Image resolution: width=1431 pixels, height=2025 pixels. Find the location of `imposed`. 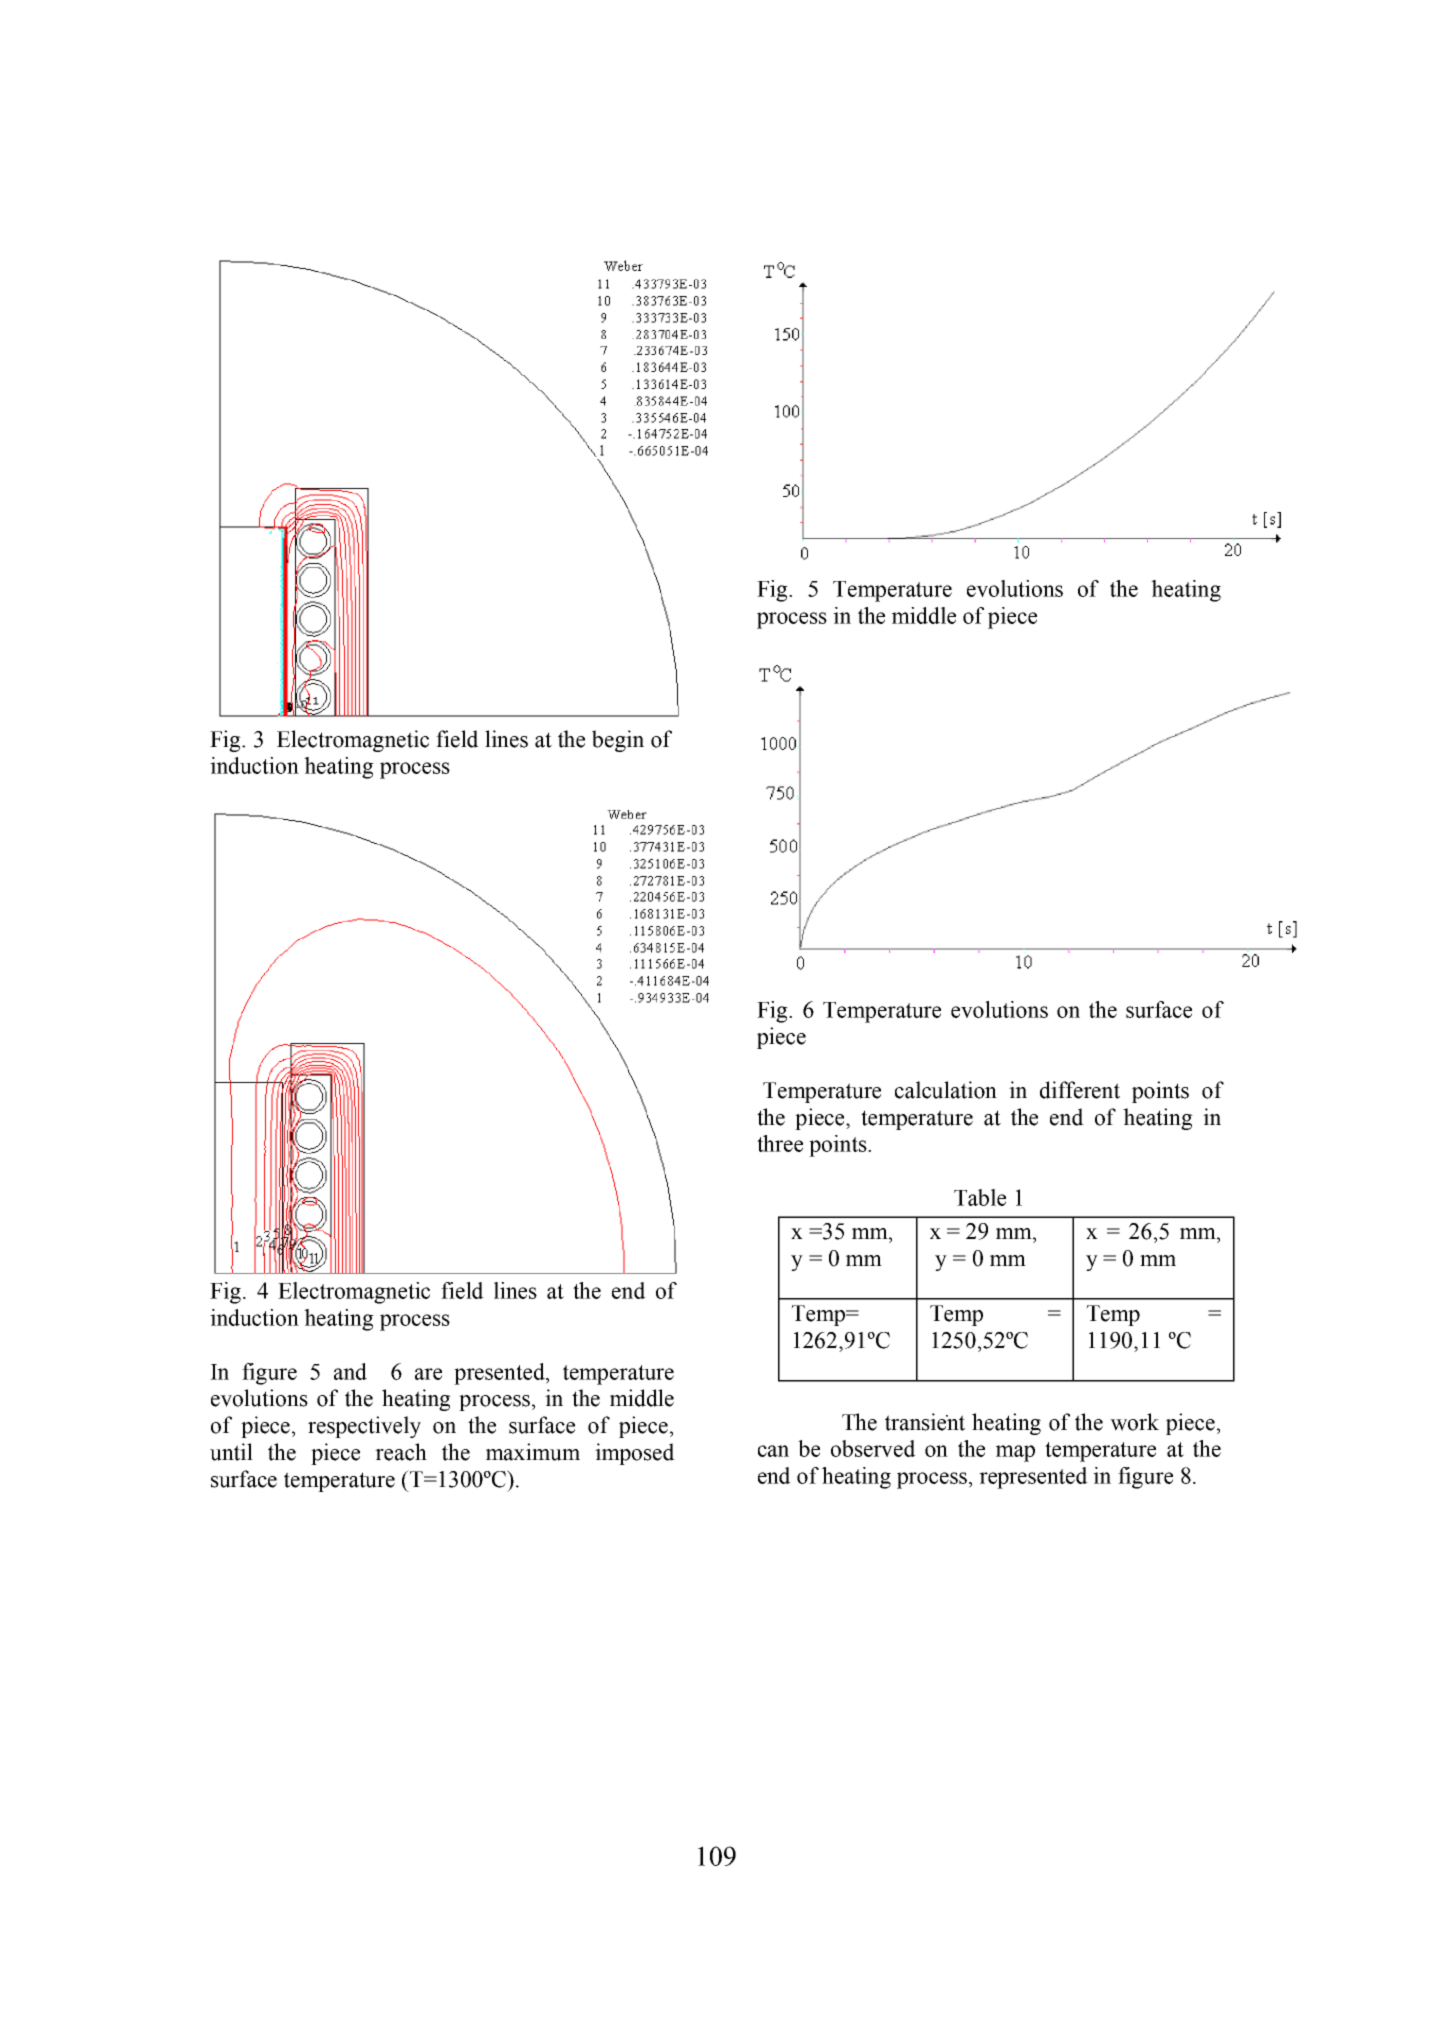

imposed is located at coordinates (635, 1454).
